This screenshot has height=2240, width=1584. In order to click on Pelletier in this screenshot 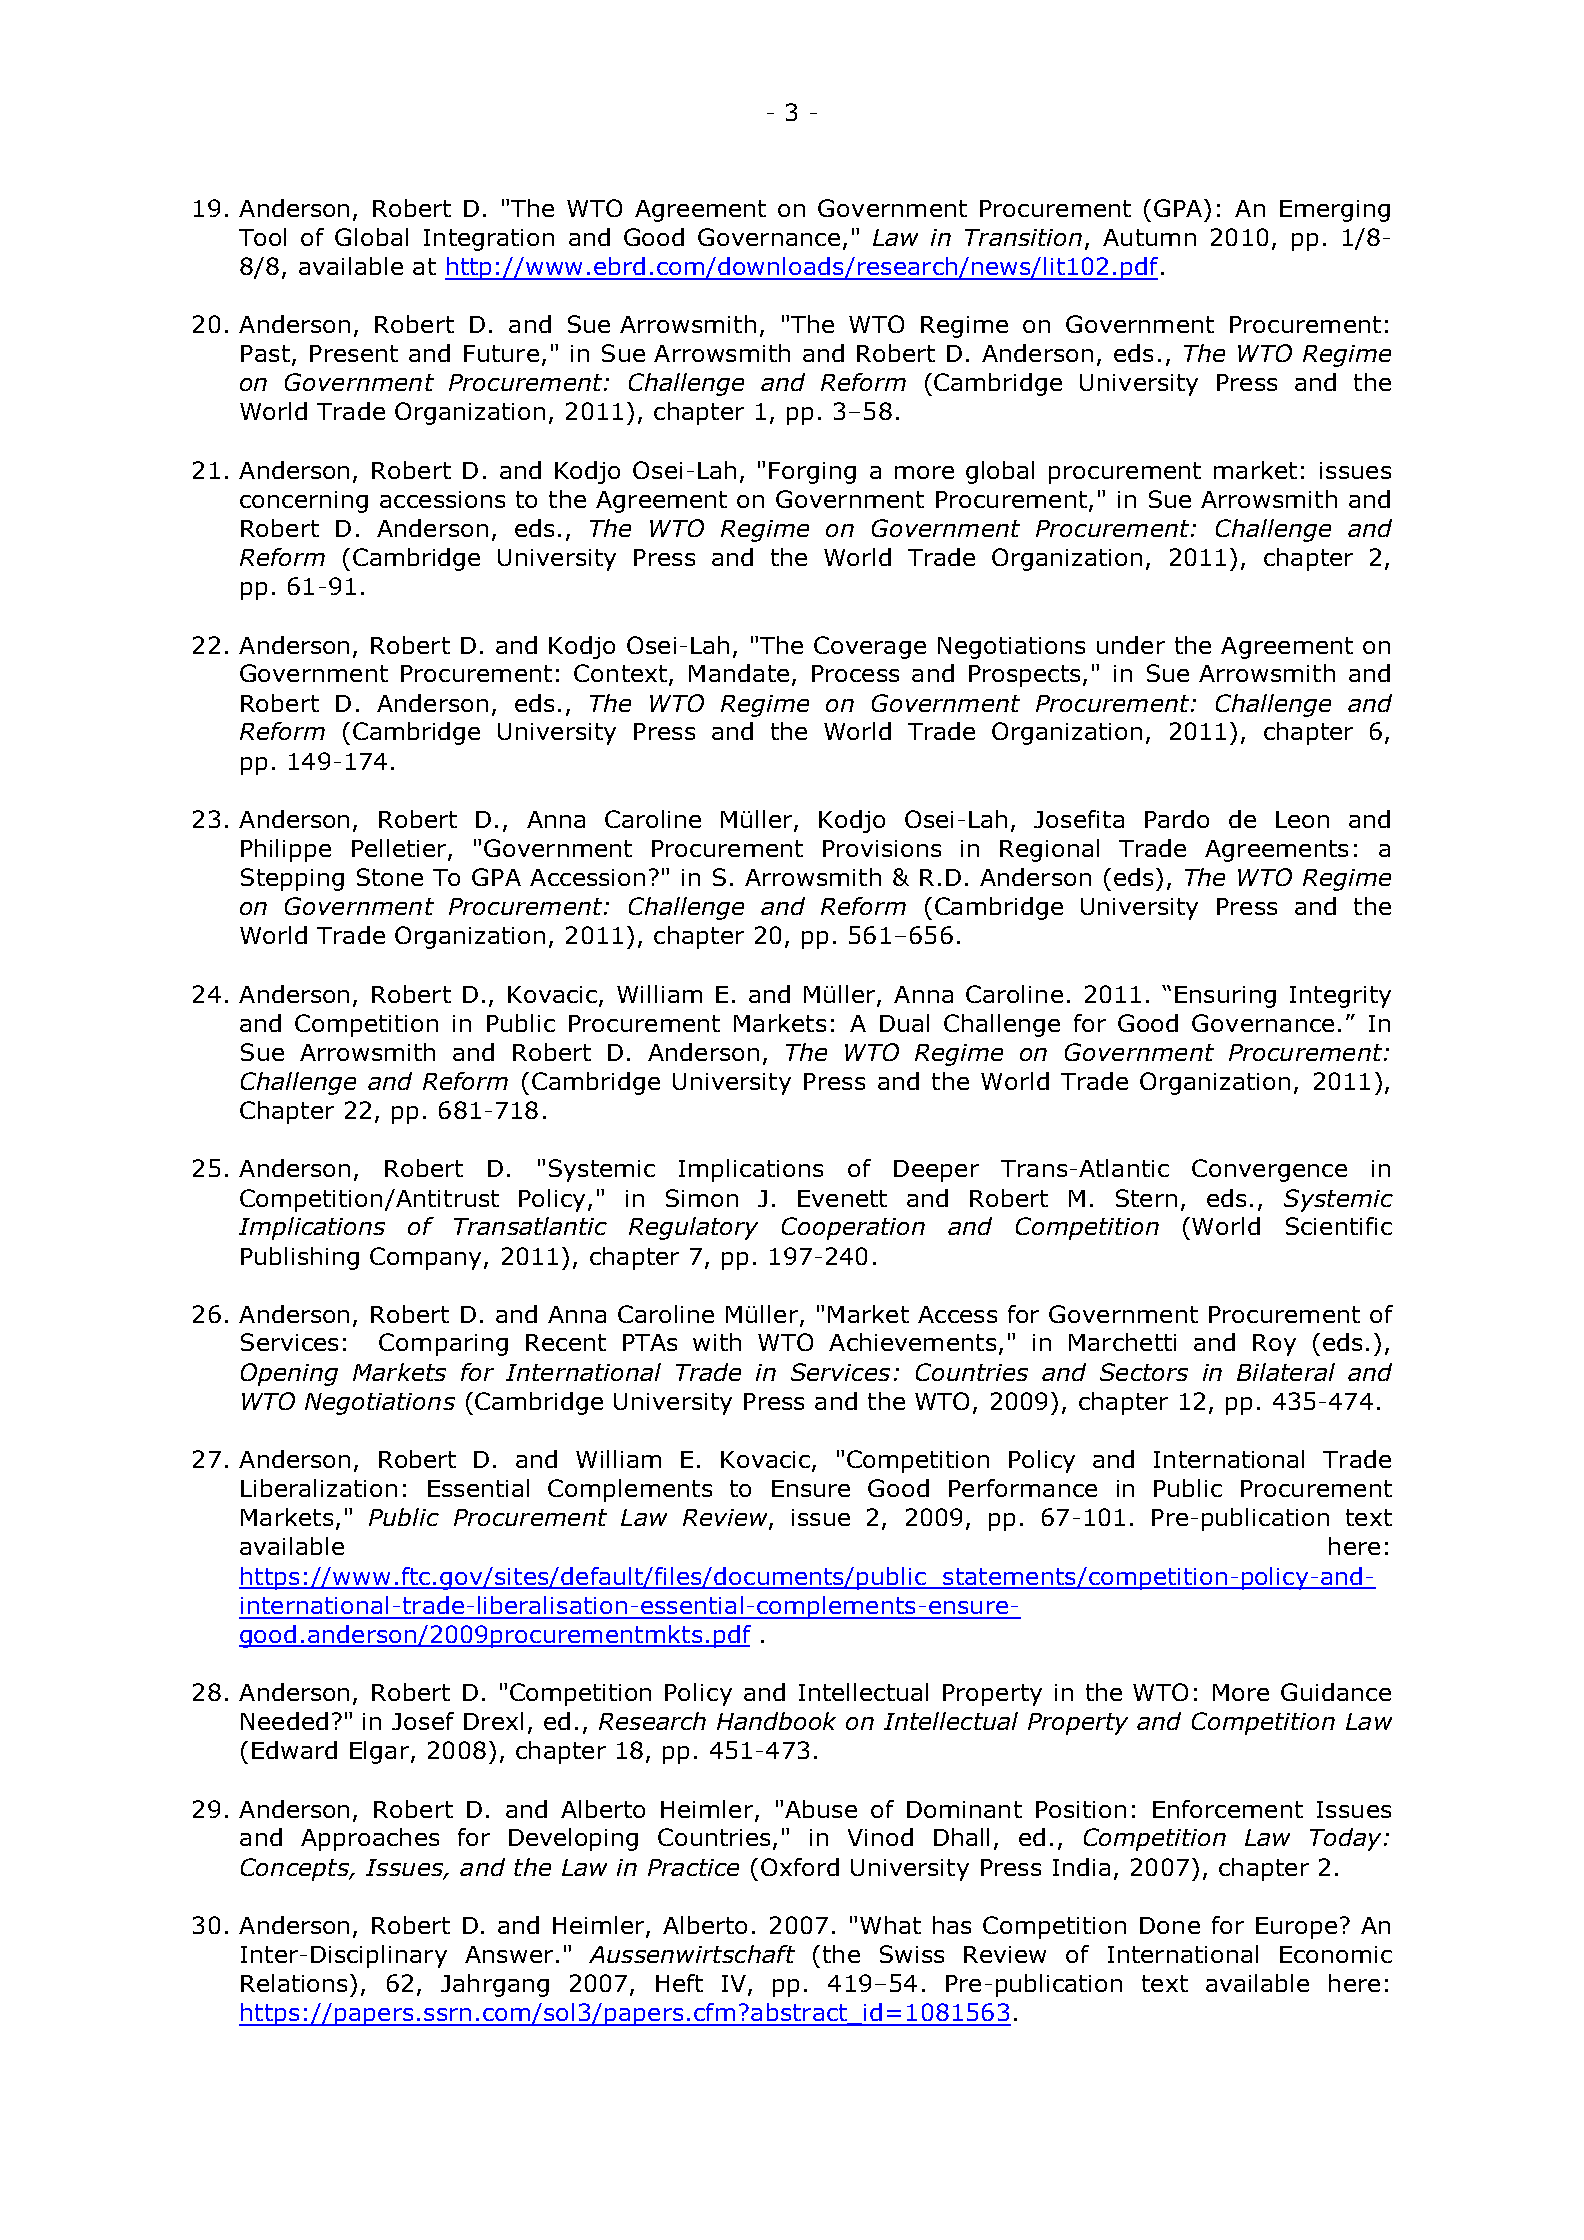, I will do `click(400, 849)`.
